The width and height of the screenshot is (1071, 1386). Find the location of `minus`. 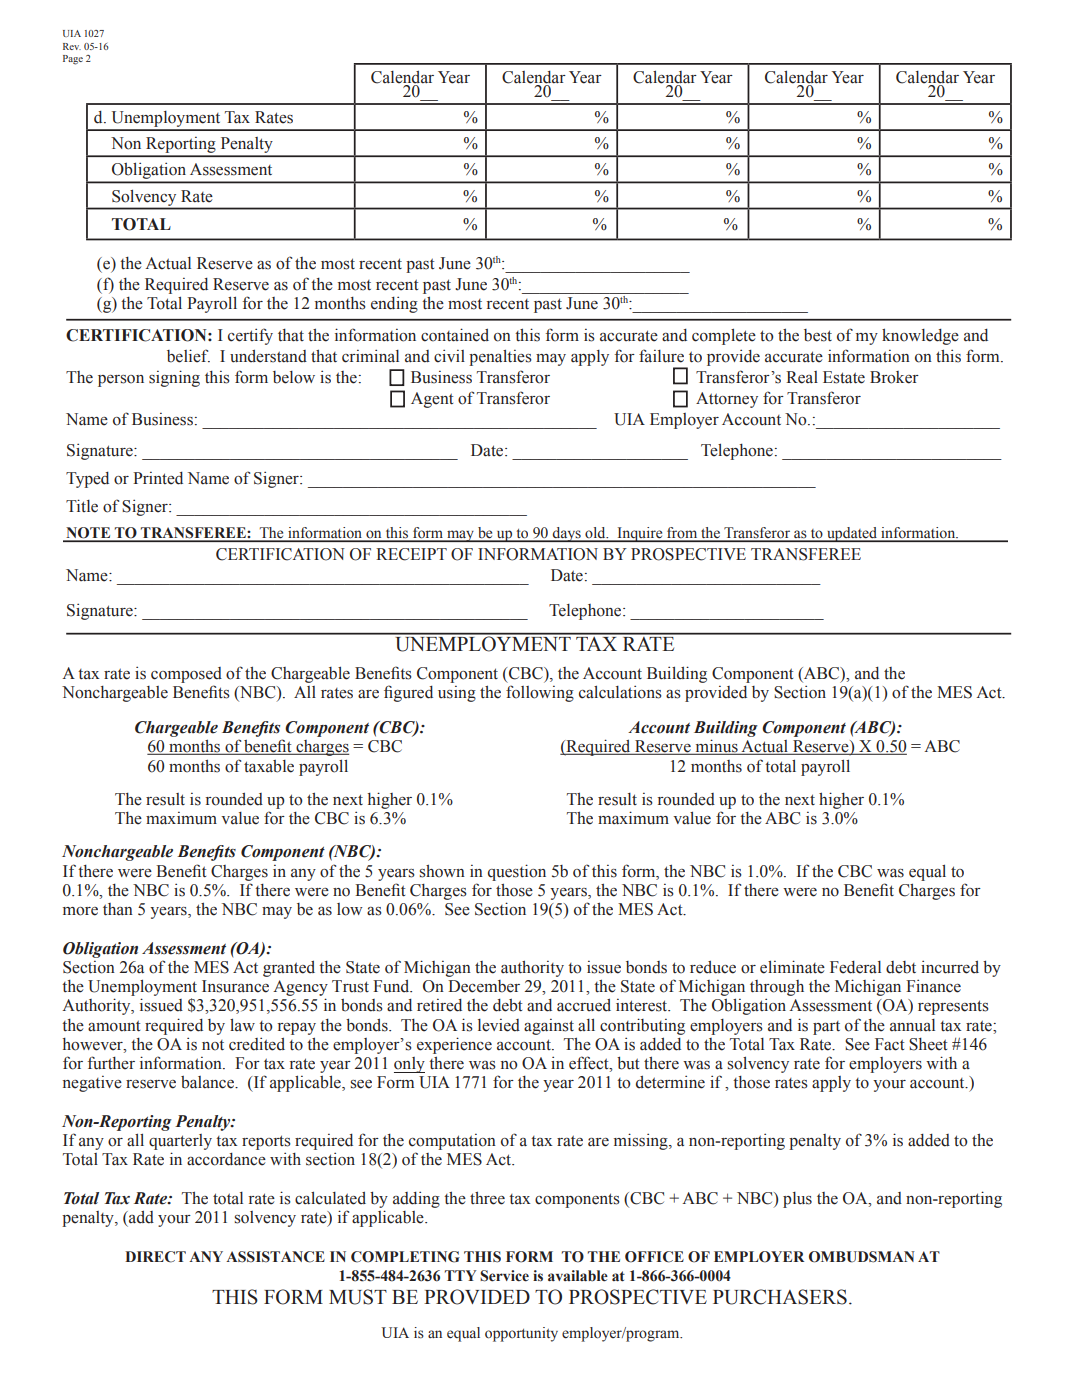

minus is located at coordinates (716, 747).
